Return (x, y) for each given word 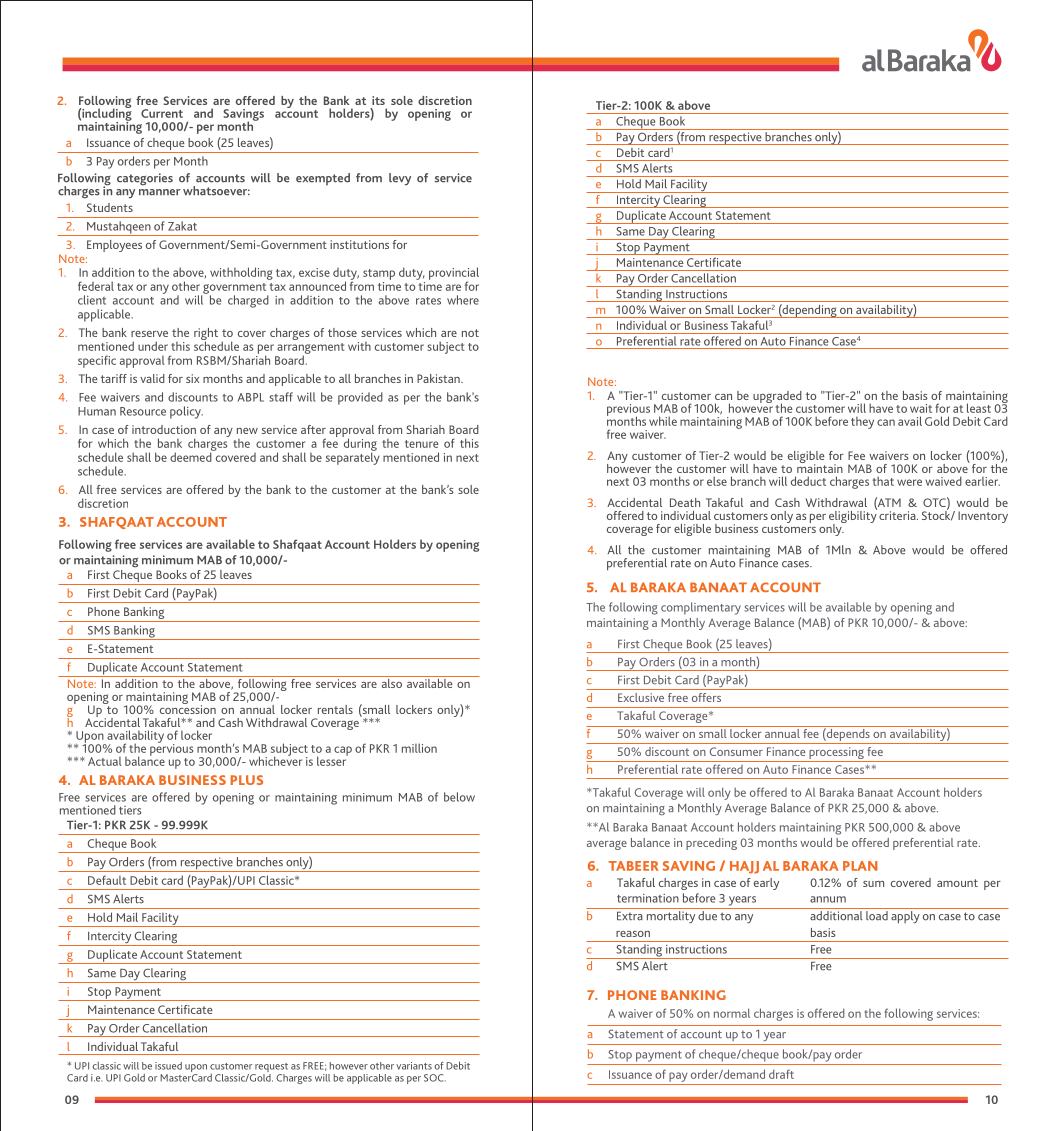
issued (168, 1066)
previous (628, 411)
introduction (164, 429)
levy (400, 179)
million (419, 748)
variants (414, 1066)
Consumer (736, 751)
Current (162, 113)
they (862, 423)
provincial (454, 274)
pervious (171, 748)
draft (781, 1074)
